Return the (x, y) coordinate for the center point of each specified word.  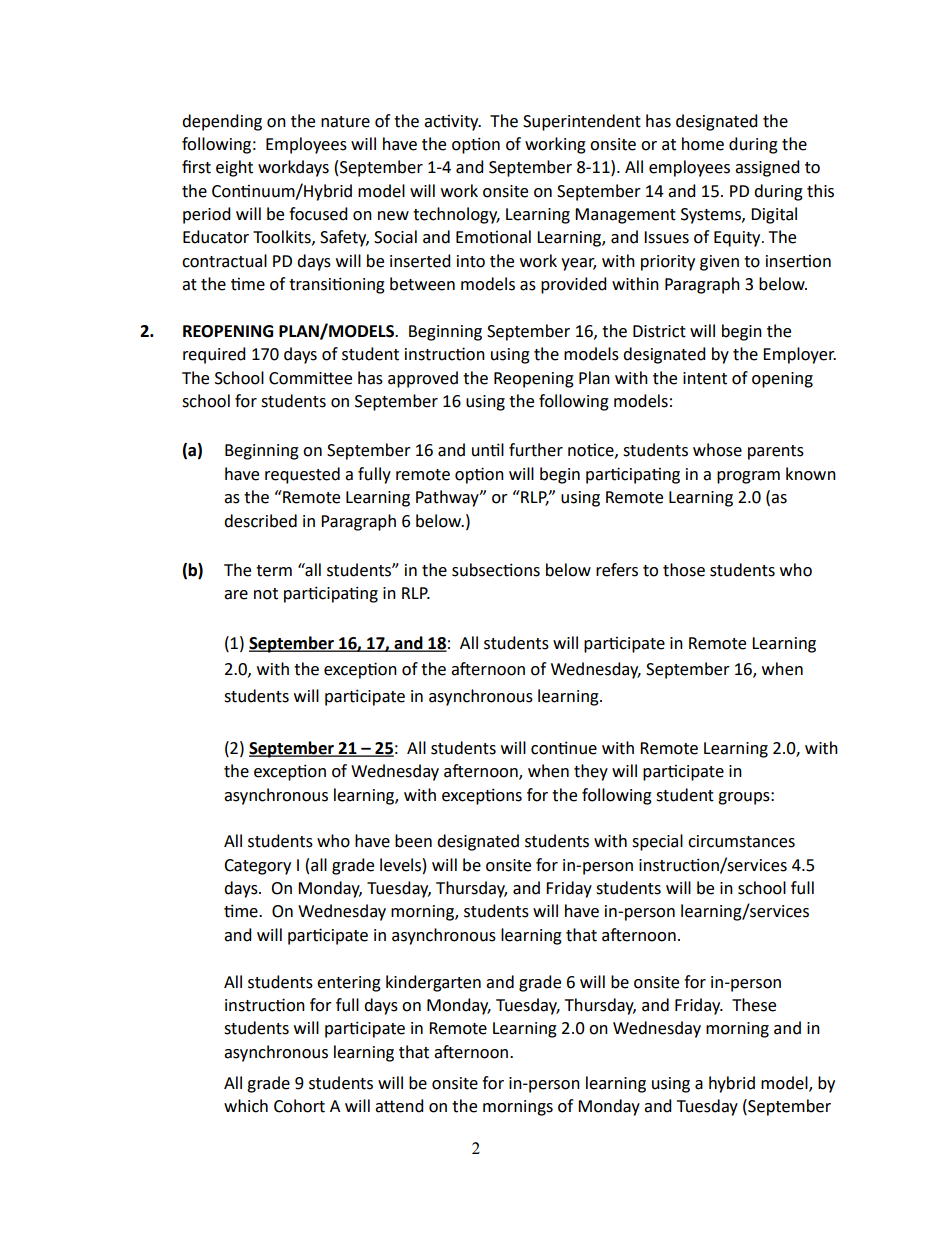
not (266, 594)
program (748, 477)
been (413, 841)
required (214, 355)
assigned (767, 168)
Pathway (448, 498)
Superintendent (582, 122)
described (260, 521)
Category (257, 867)
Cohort (299, 1106)
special (657, 842)
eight (234, 168)
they (591, 772)
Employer (799, 355)
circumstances (741, 841)
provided (574, 285)
